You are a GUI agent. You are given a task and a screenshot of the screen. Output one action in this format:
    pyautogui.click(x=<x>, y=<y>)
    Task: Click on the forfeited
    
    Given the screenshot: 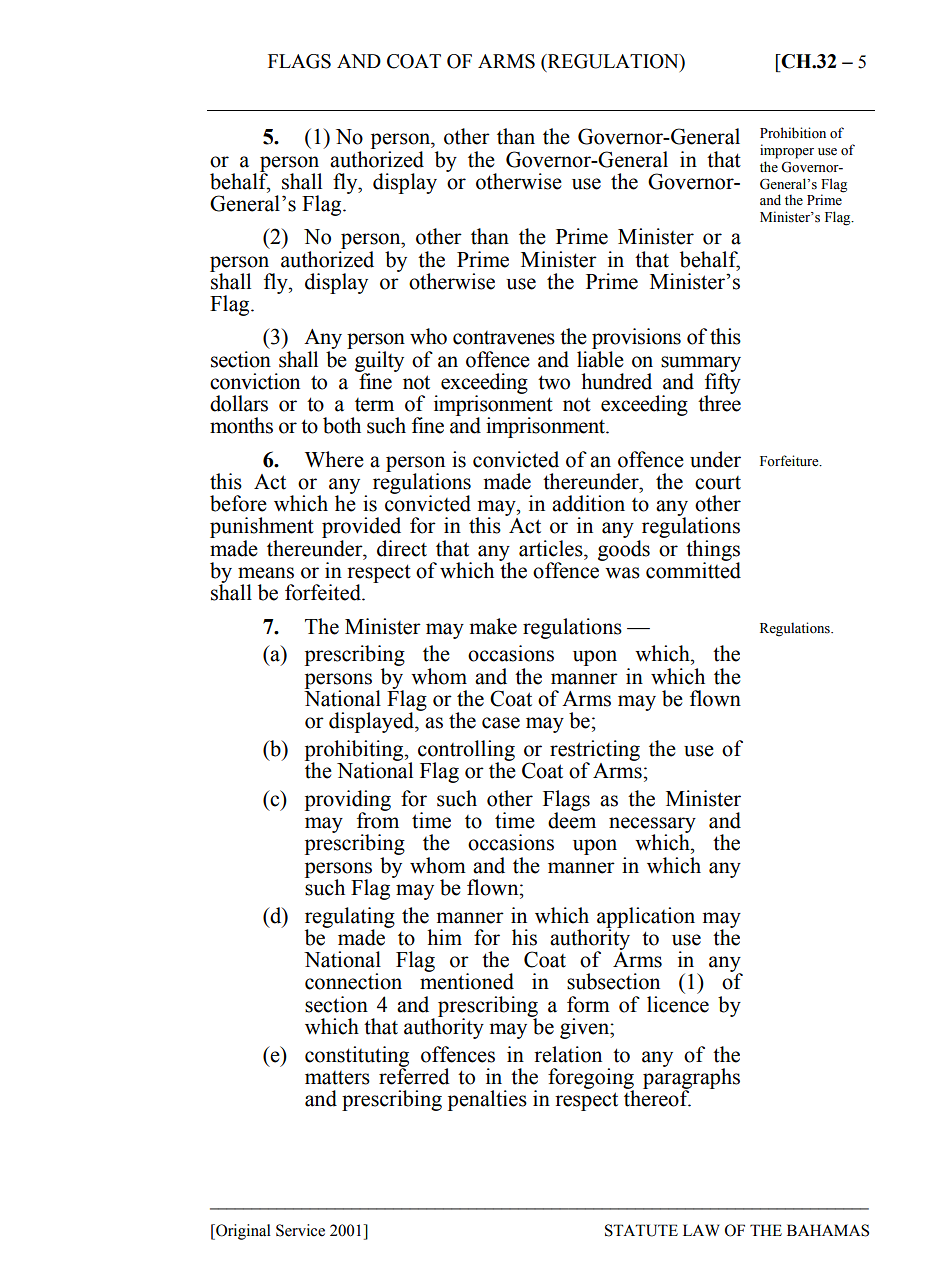 What is the action you would take?
    pyautogui.click(x=324, y=592)
